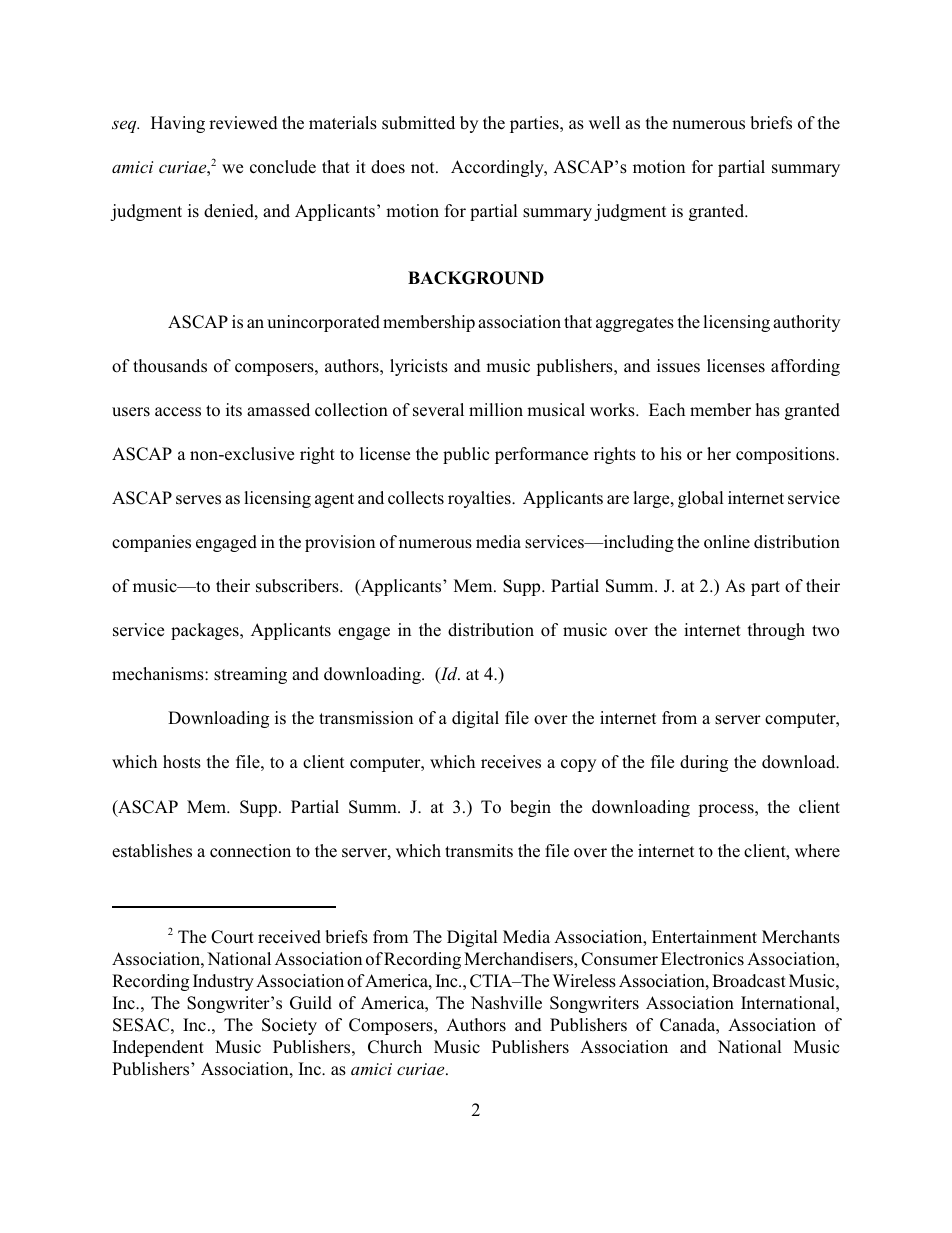 Image resolution: width=952 pixels, height=1233 pixels. What do you see at coordinates (604, 123) in the image?
I see `well` at bounding box center [604, 123].
